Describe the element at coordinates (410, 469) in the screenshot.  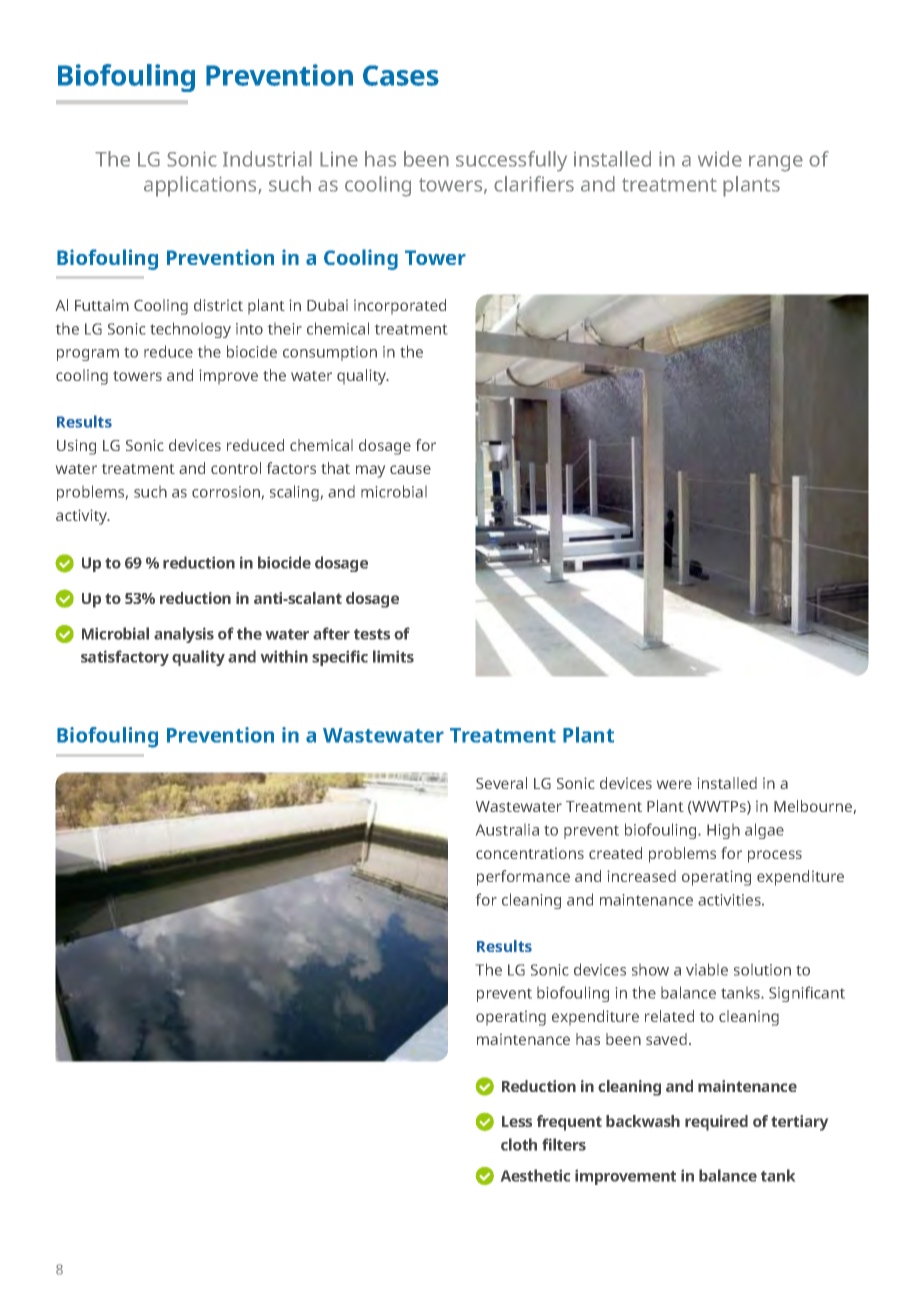
I see `cause` at that location.
